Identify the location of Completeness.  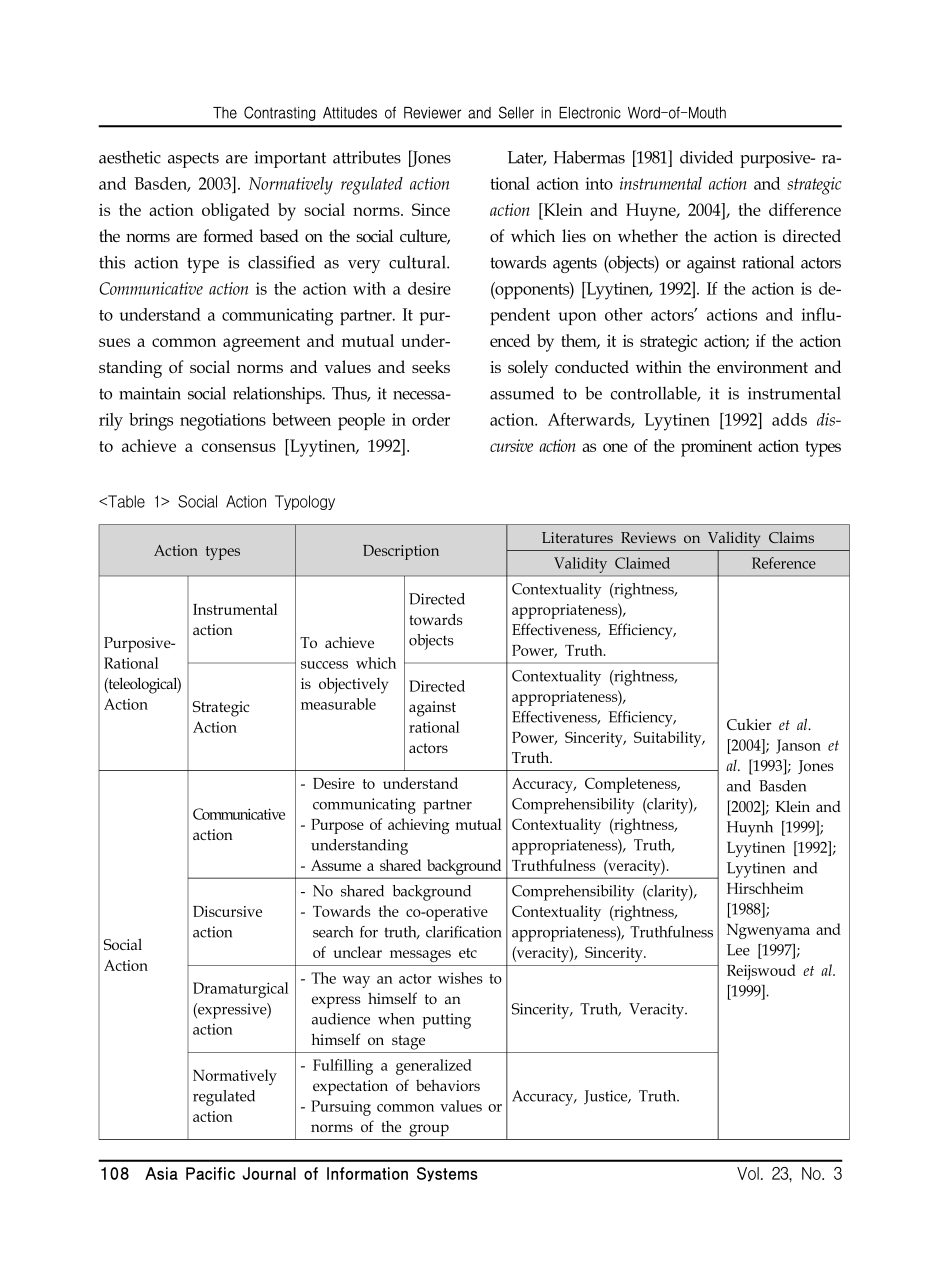
(632, 785).
